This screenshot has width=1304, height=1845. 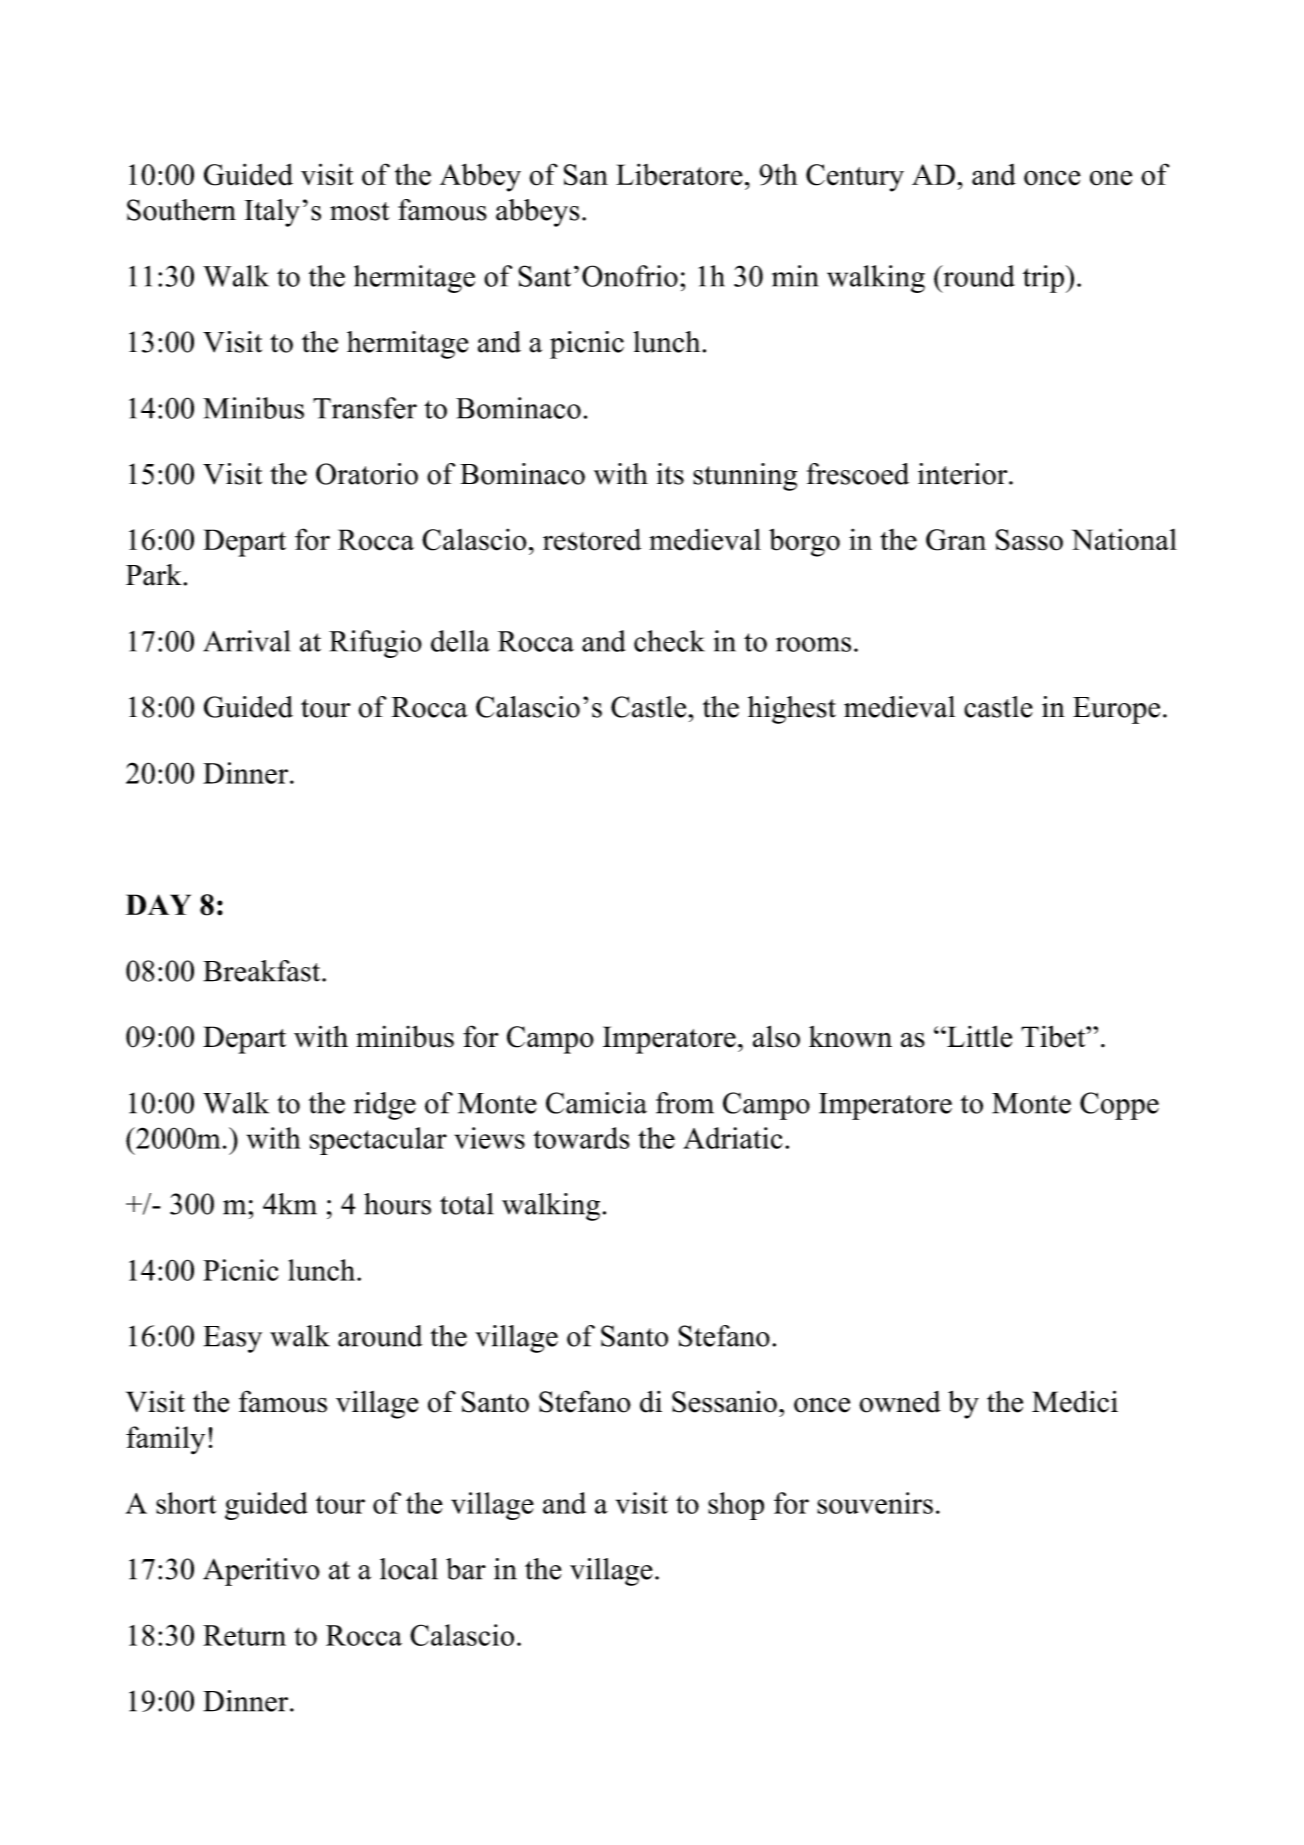 What do you see at coordinates (1116, 710) in the screenshot?
I see `Europe` at bounding box center [1116, 710].
